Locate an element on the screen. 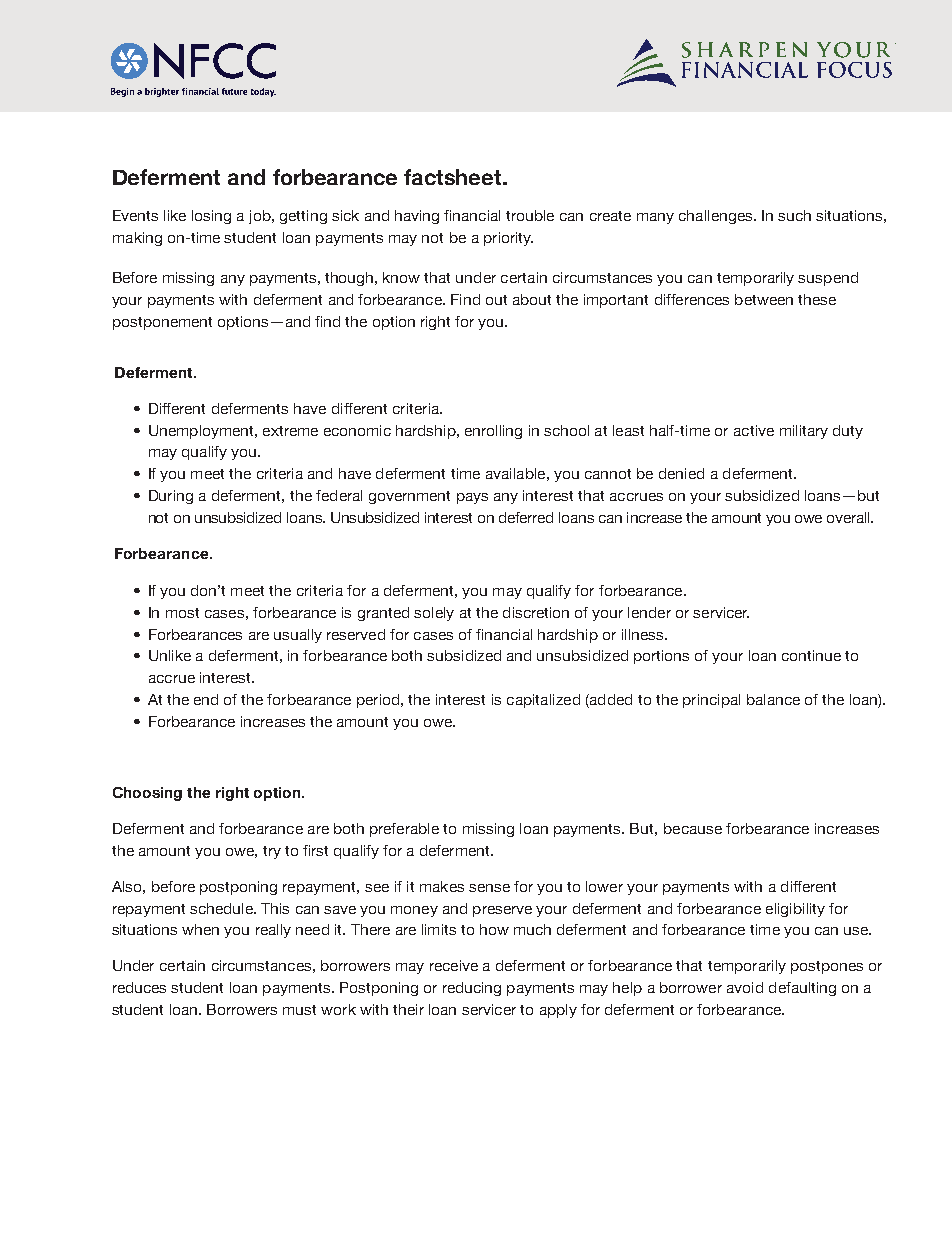 This screenshot has width=952, height=1233. active is located at coordinates (754, 430).
